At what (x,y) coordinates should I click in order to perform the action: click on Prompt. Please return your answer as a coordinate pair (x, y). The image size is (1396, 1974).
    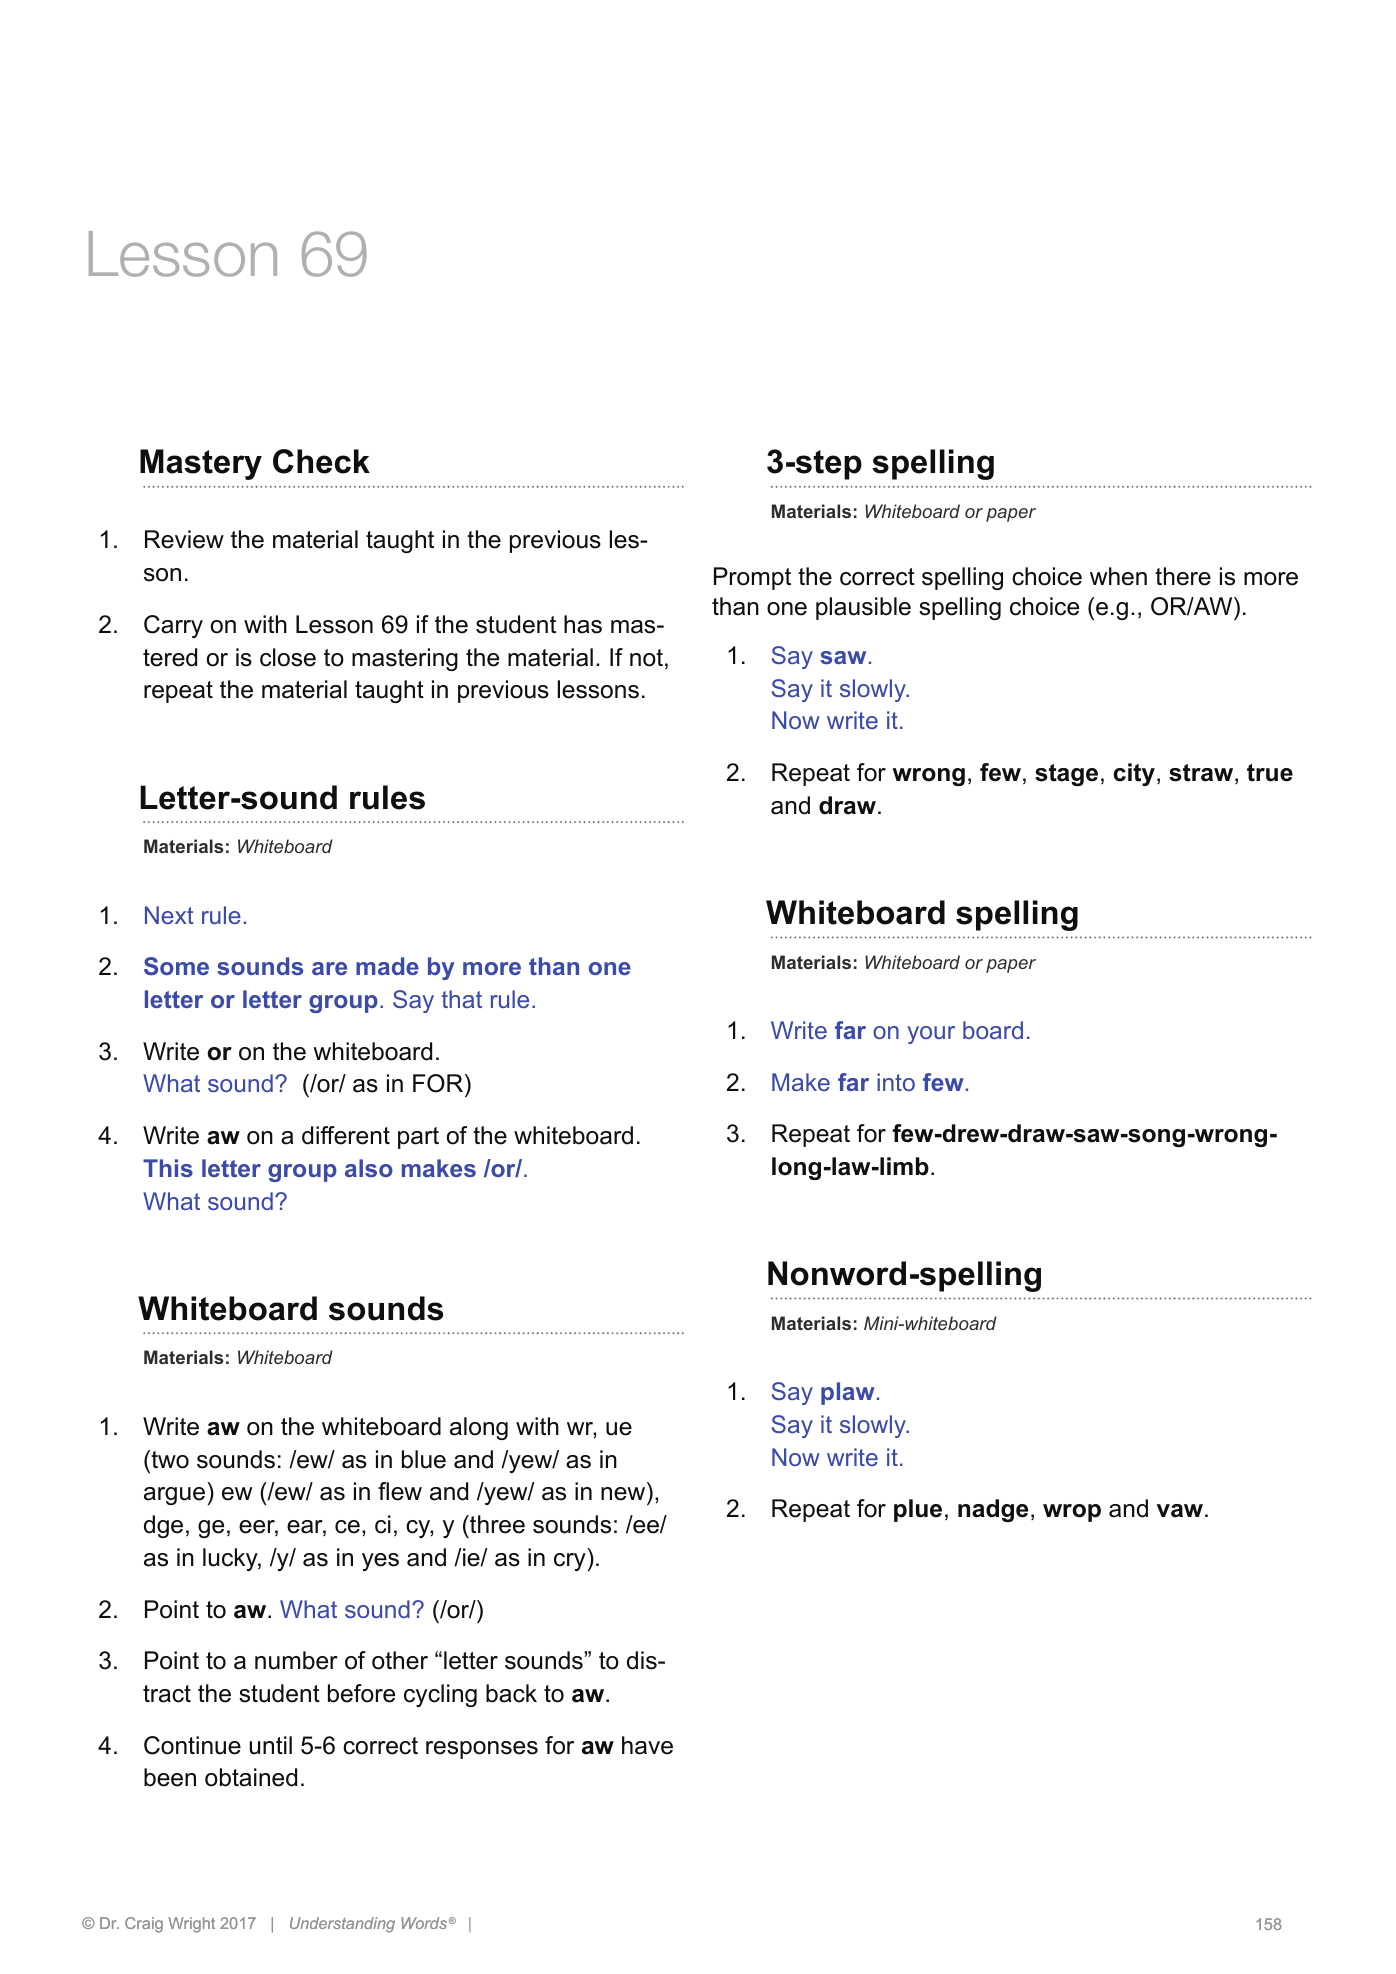
    Looking at the image, I should click on (752, 578).
